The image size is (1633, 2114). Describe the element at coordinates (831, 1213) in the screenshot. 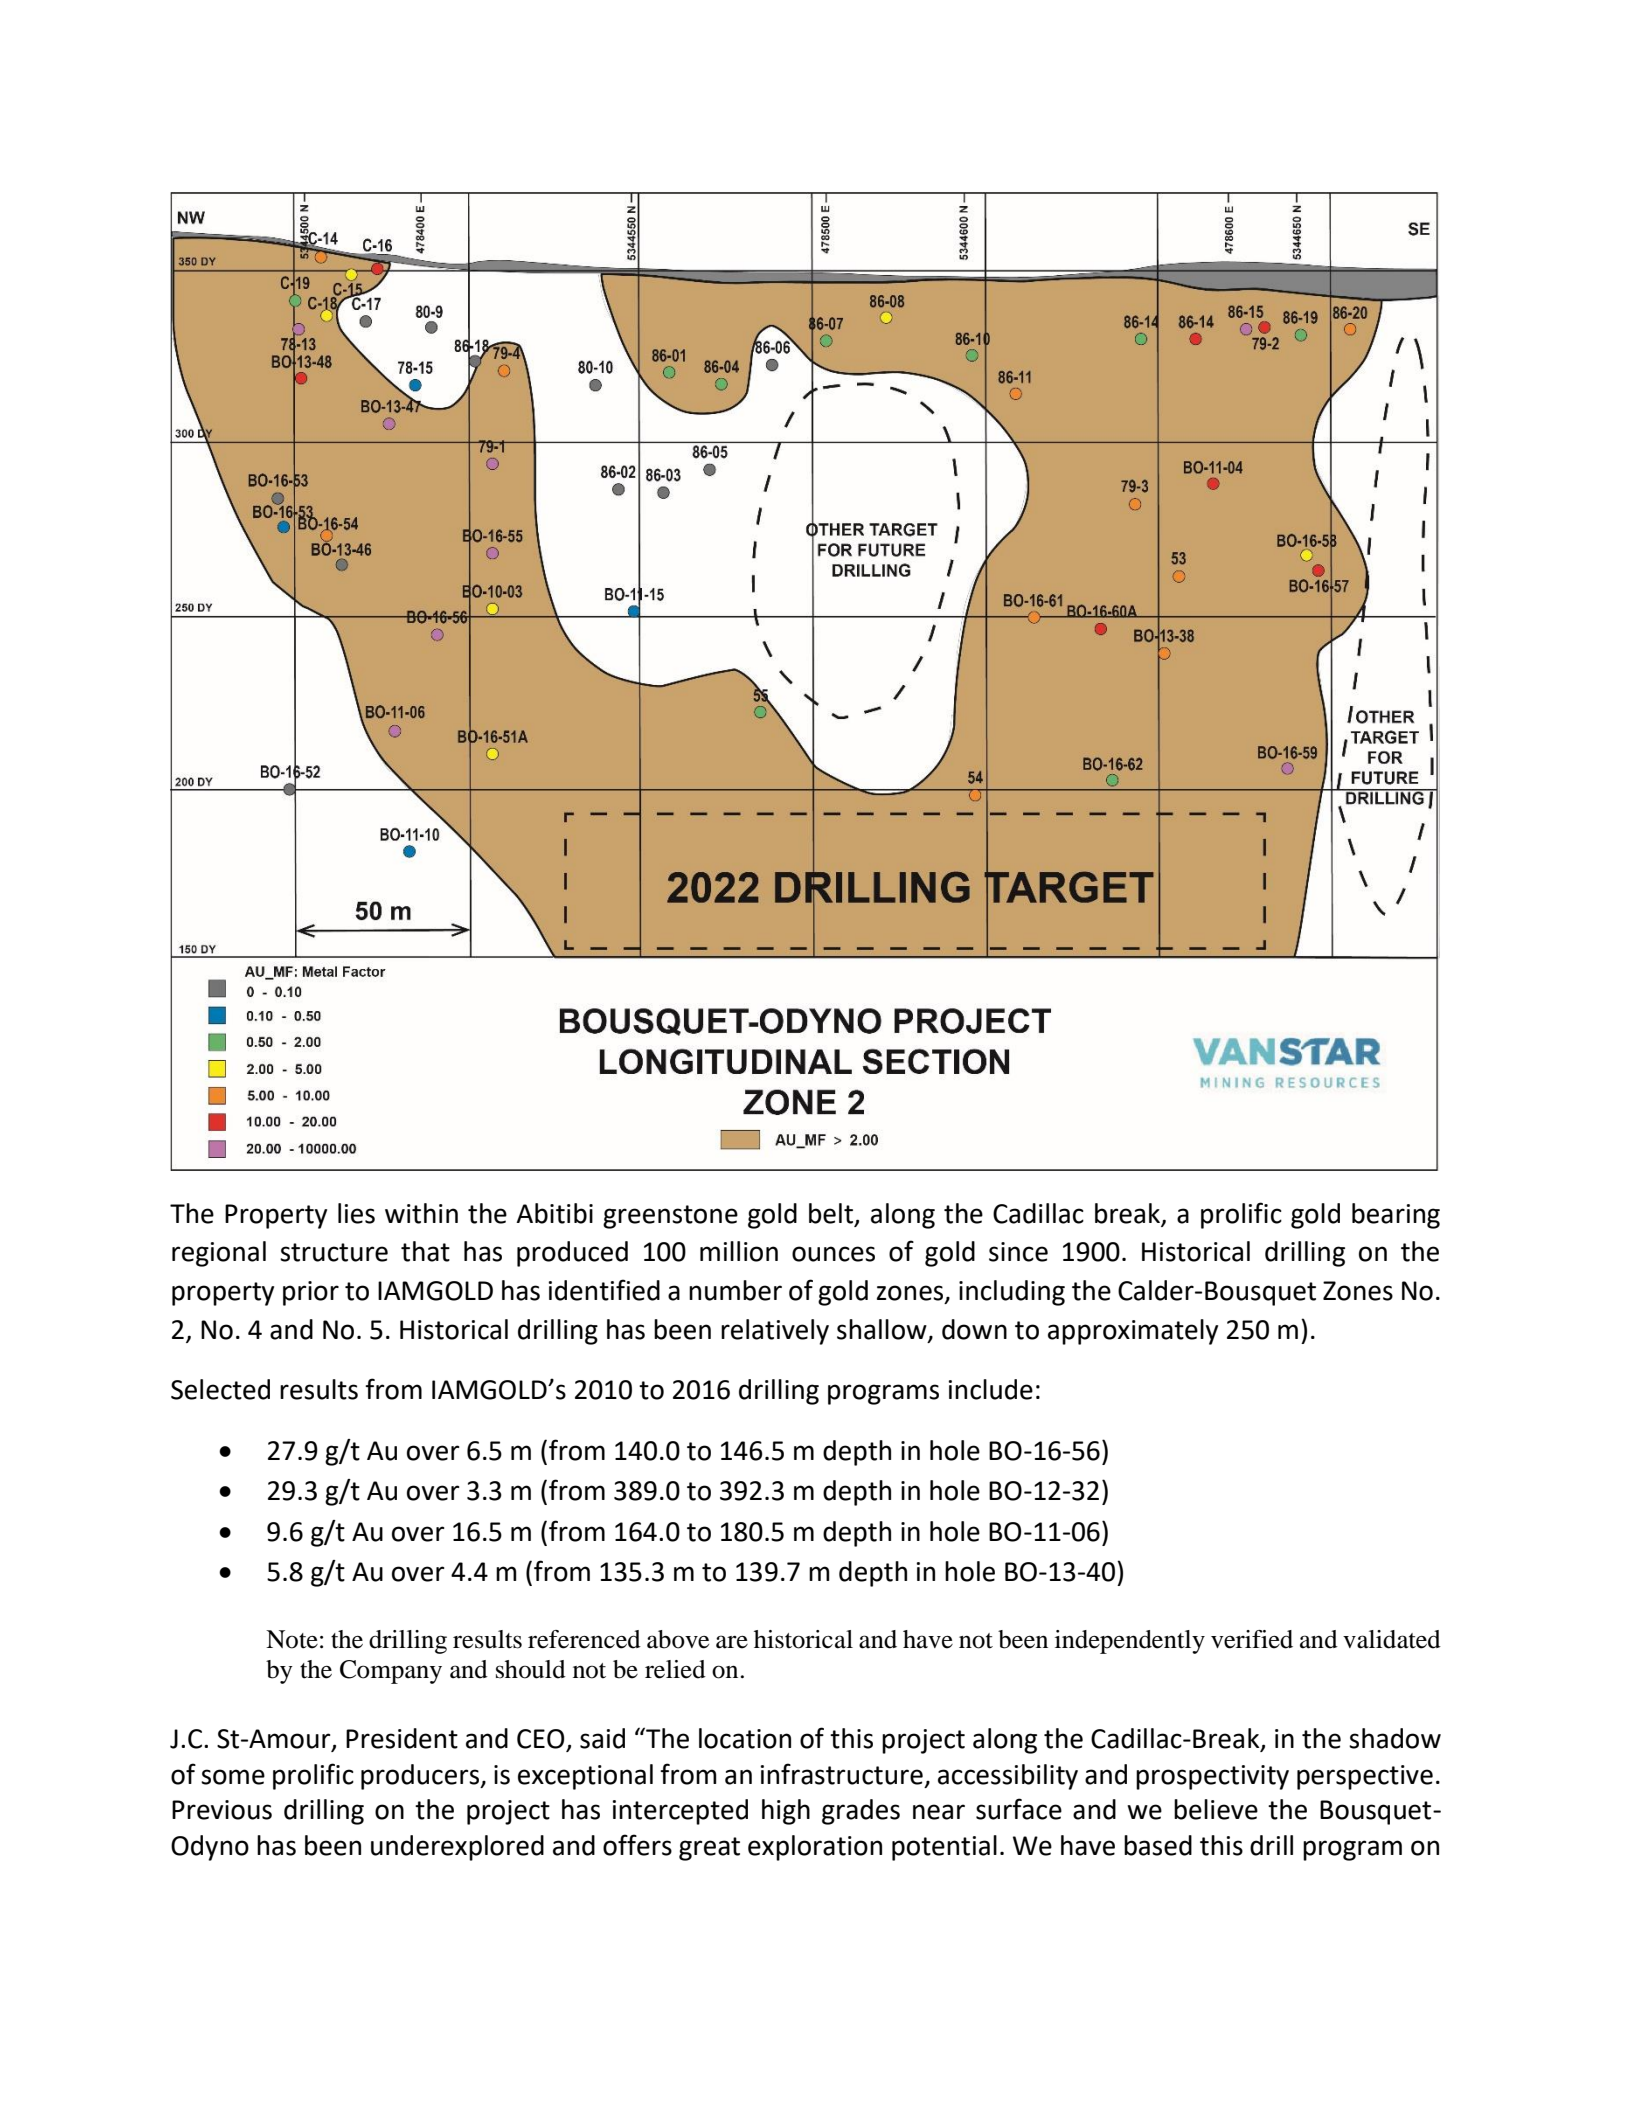

I see `belt` at that location.
